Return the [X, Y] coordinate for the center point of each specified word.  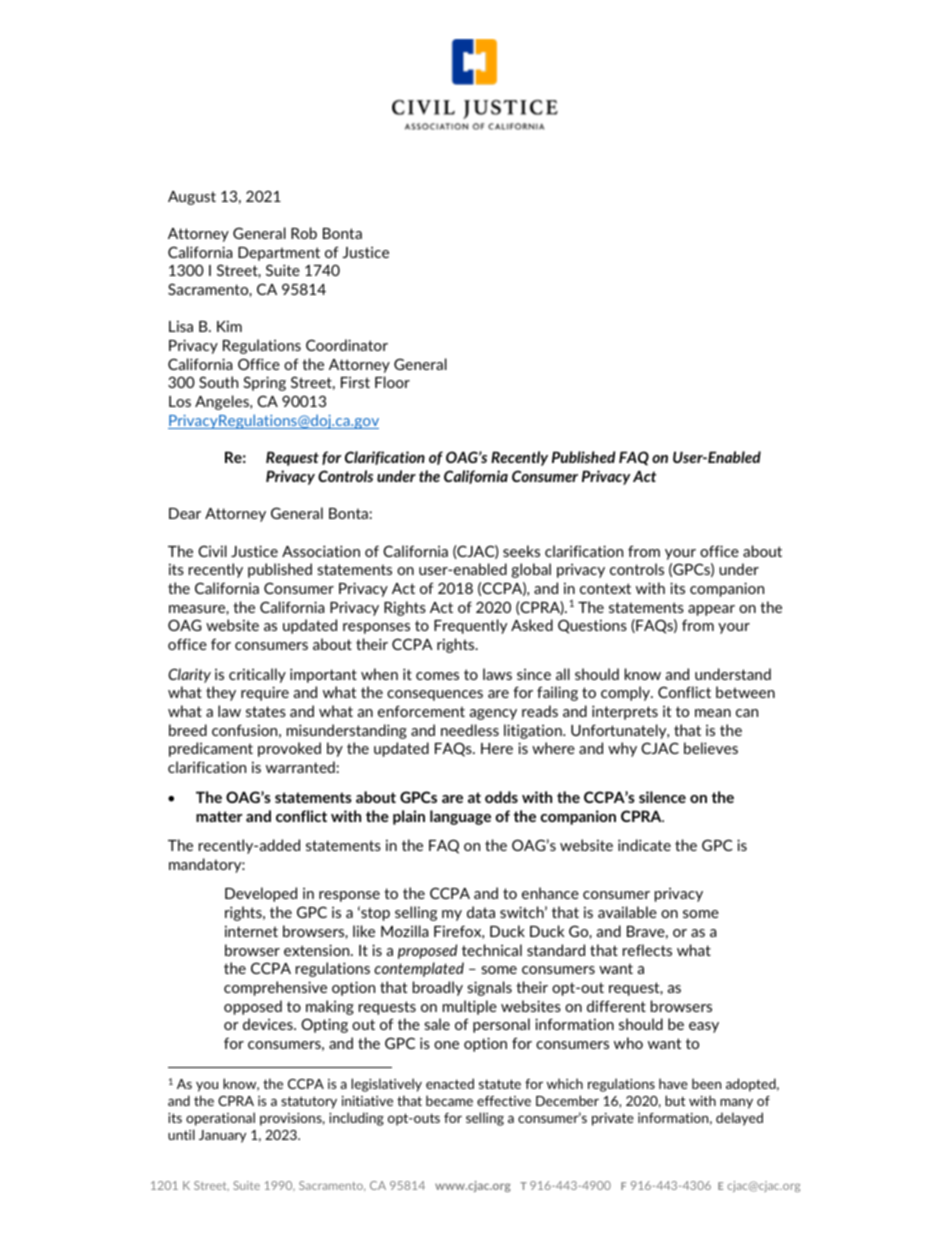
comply [626, 693]
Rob [304, 233]
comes [437, 676]
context [605, 588]
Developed [261, 894]
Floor [392, 382]
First [355, 382]
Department [279, 254]
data [481, 912]
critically [257, 675]
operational [220, 1119]
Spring [264, 383]
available [627, 912]
